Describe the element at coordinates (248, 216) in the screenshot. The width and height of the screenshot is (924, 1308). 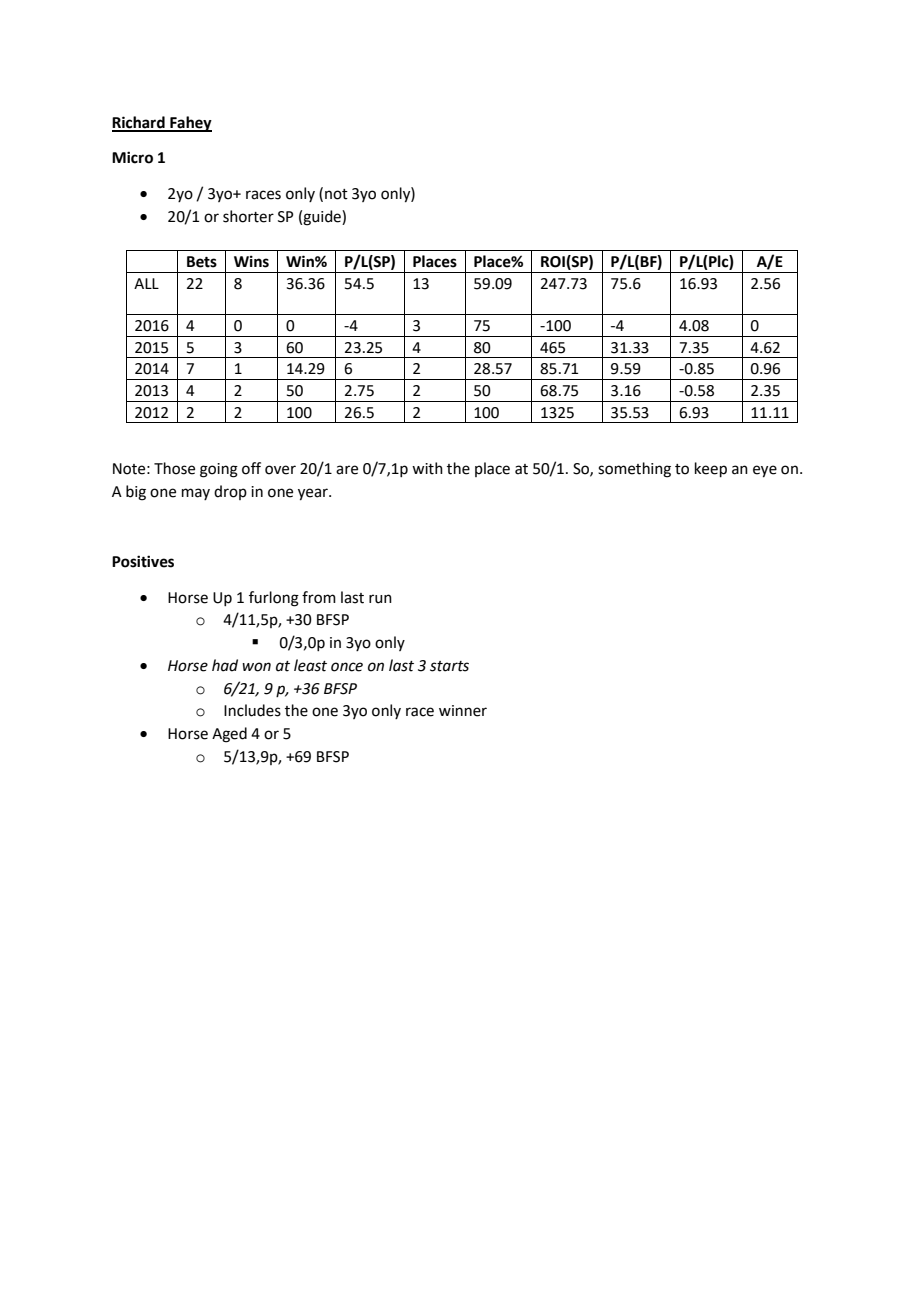
I see `shorter` at that location.
